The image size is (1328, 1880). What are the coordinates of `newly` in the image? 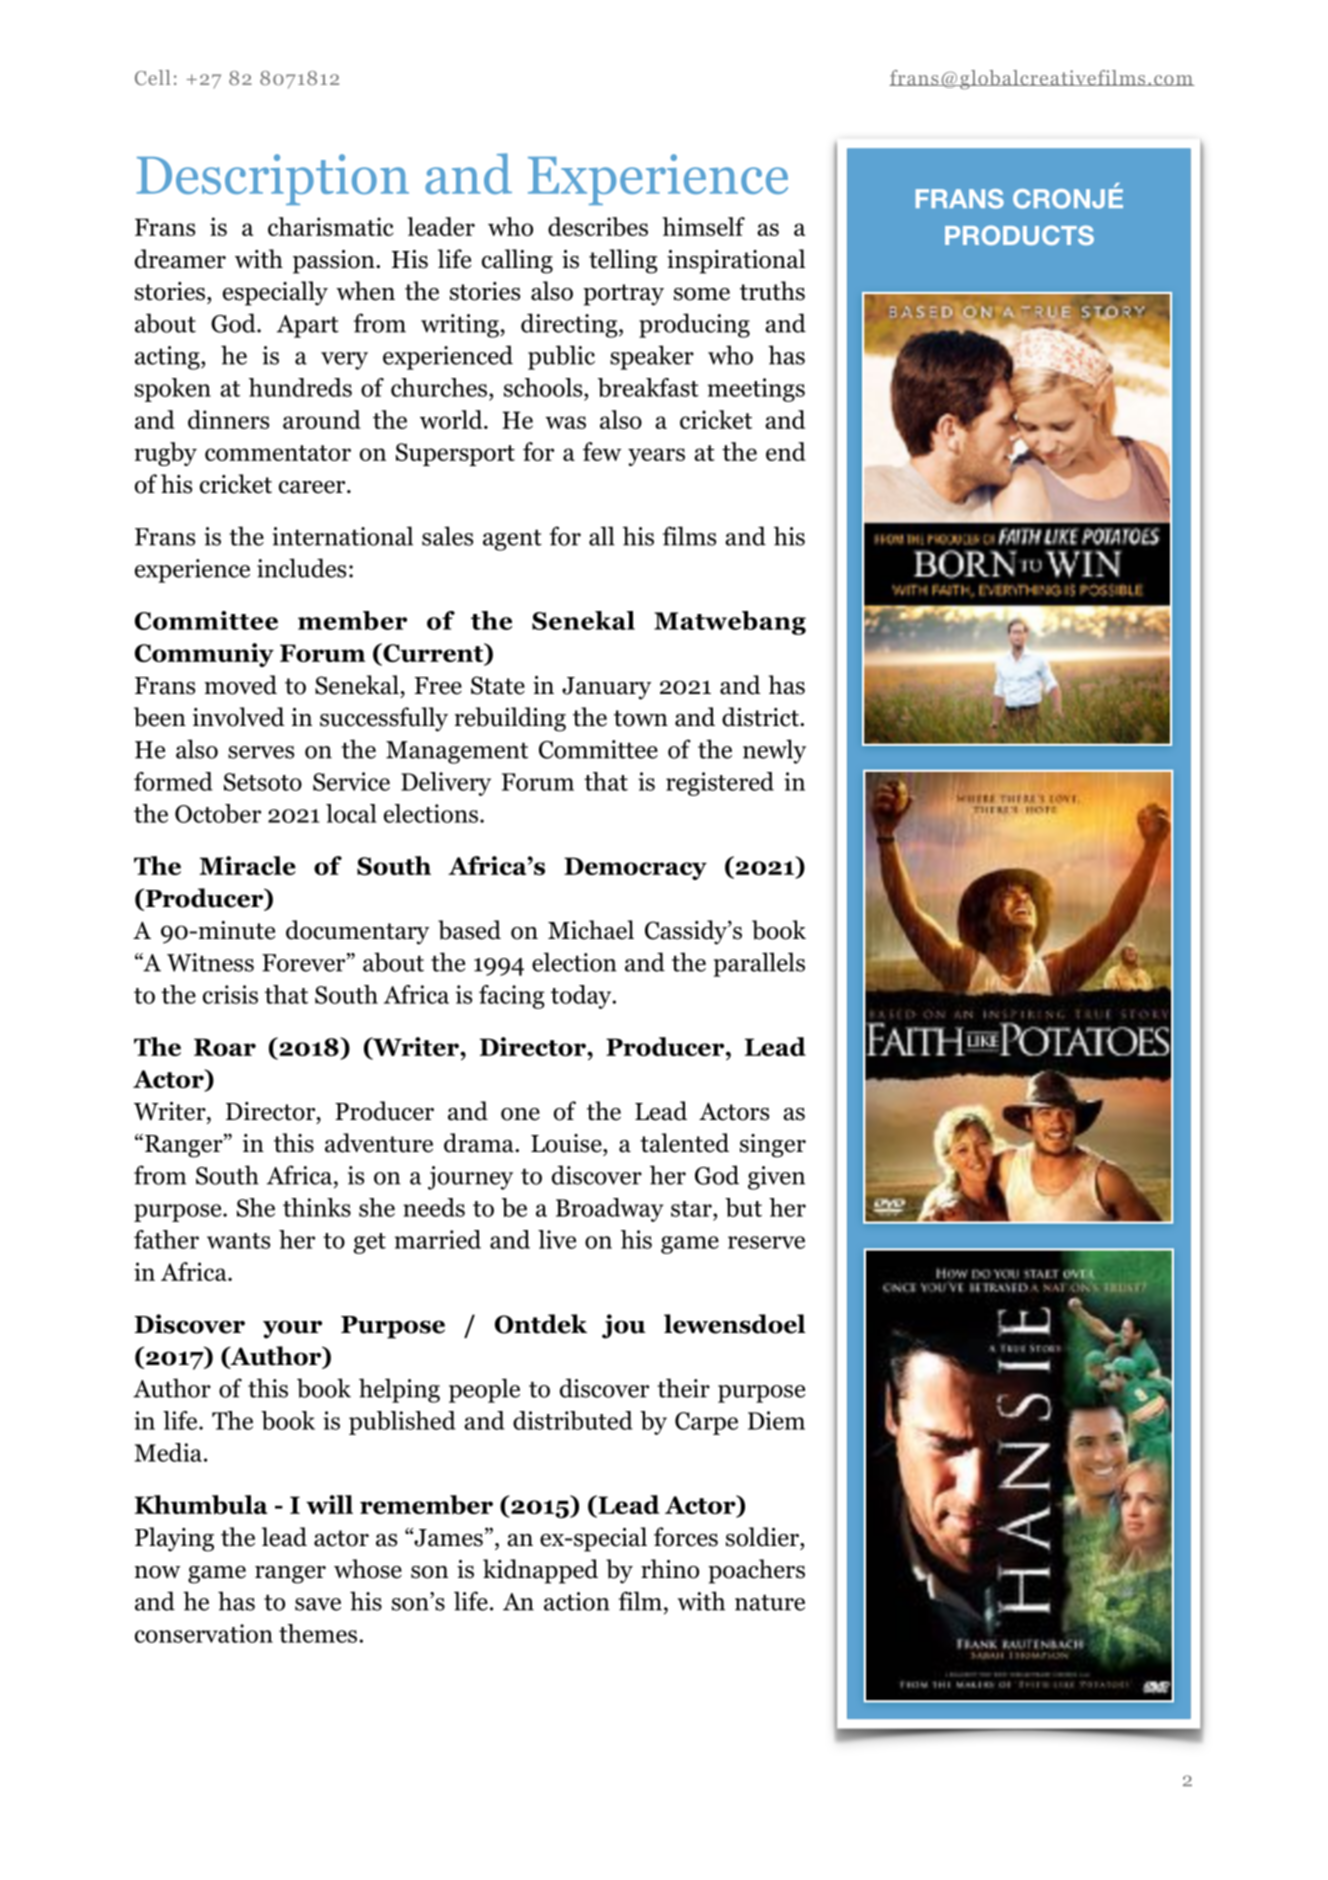 It's located at (774, 751).
